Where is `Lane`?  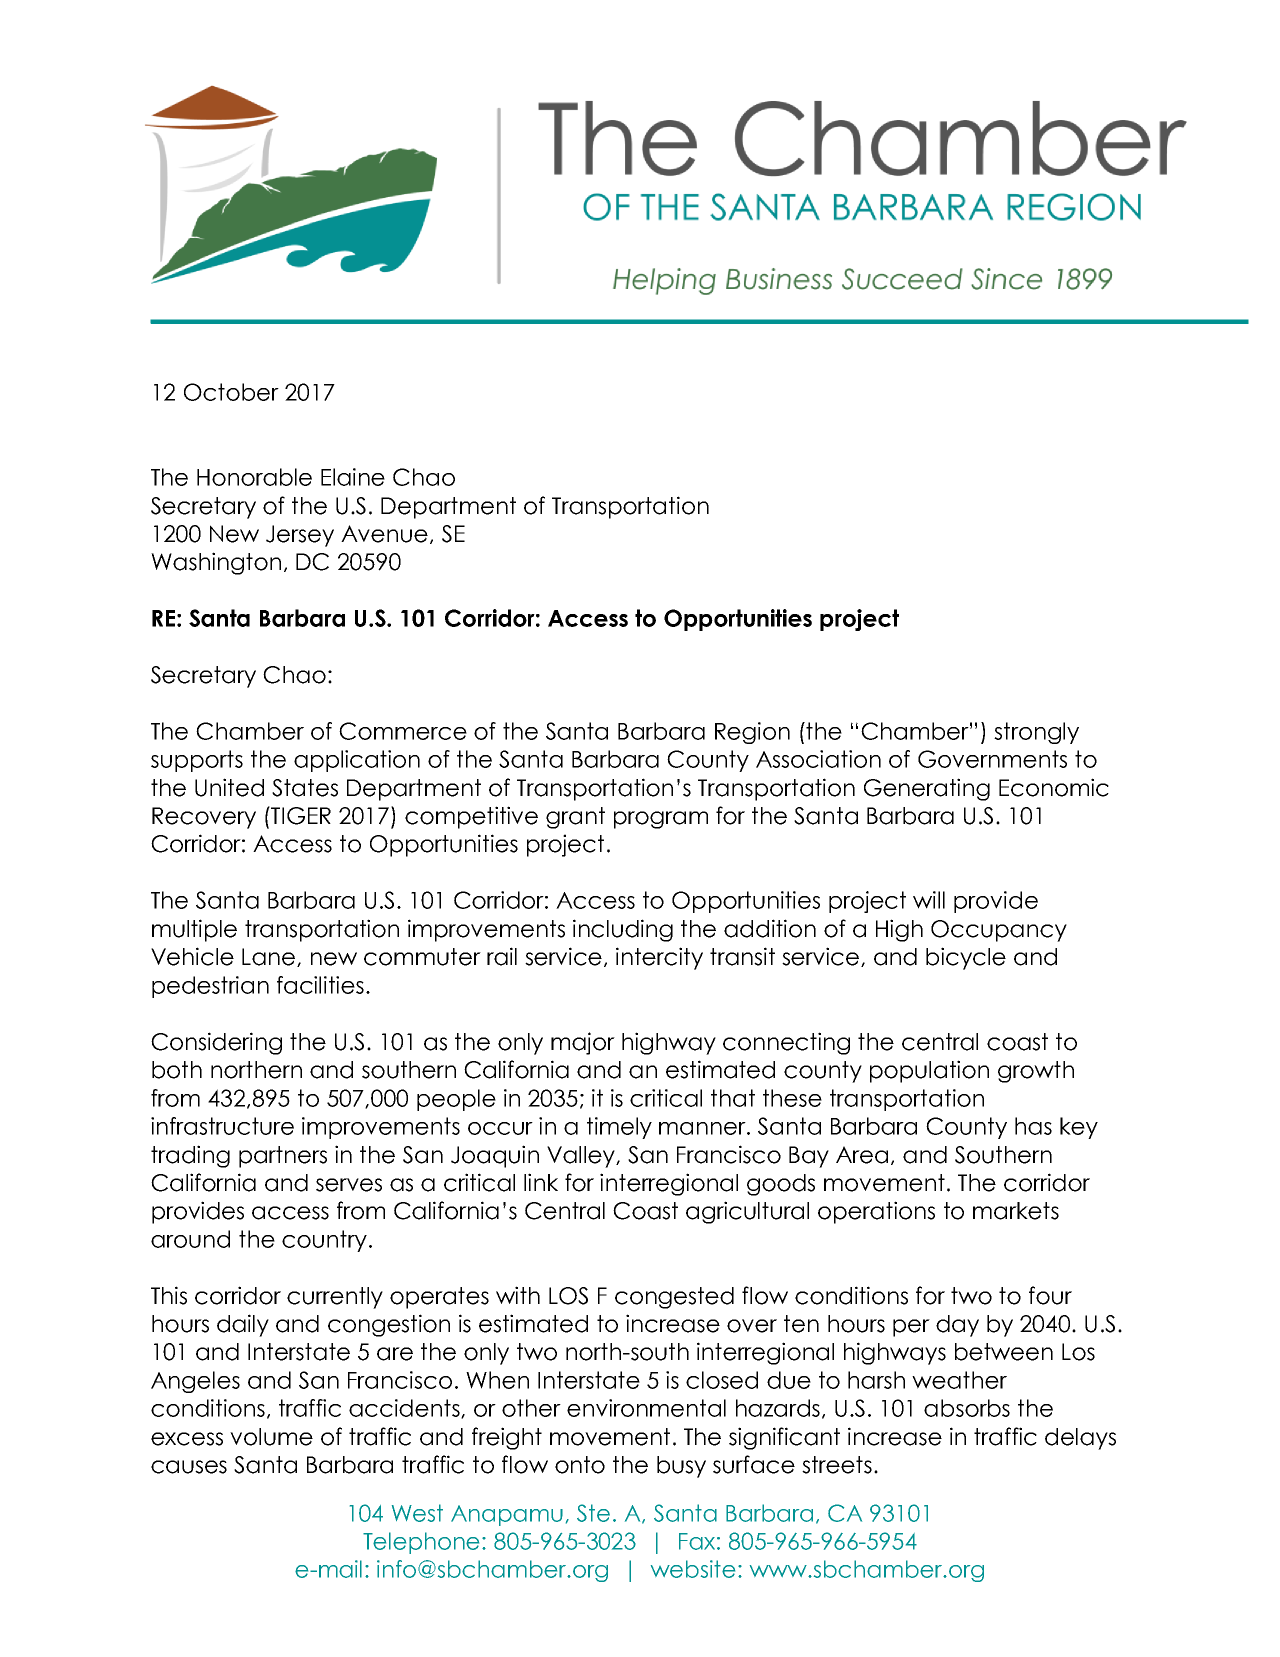
Lane is located at coordinates (270, 957).
